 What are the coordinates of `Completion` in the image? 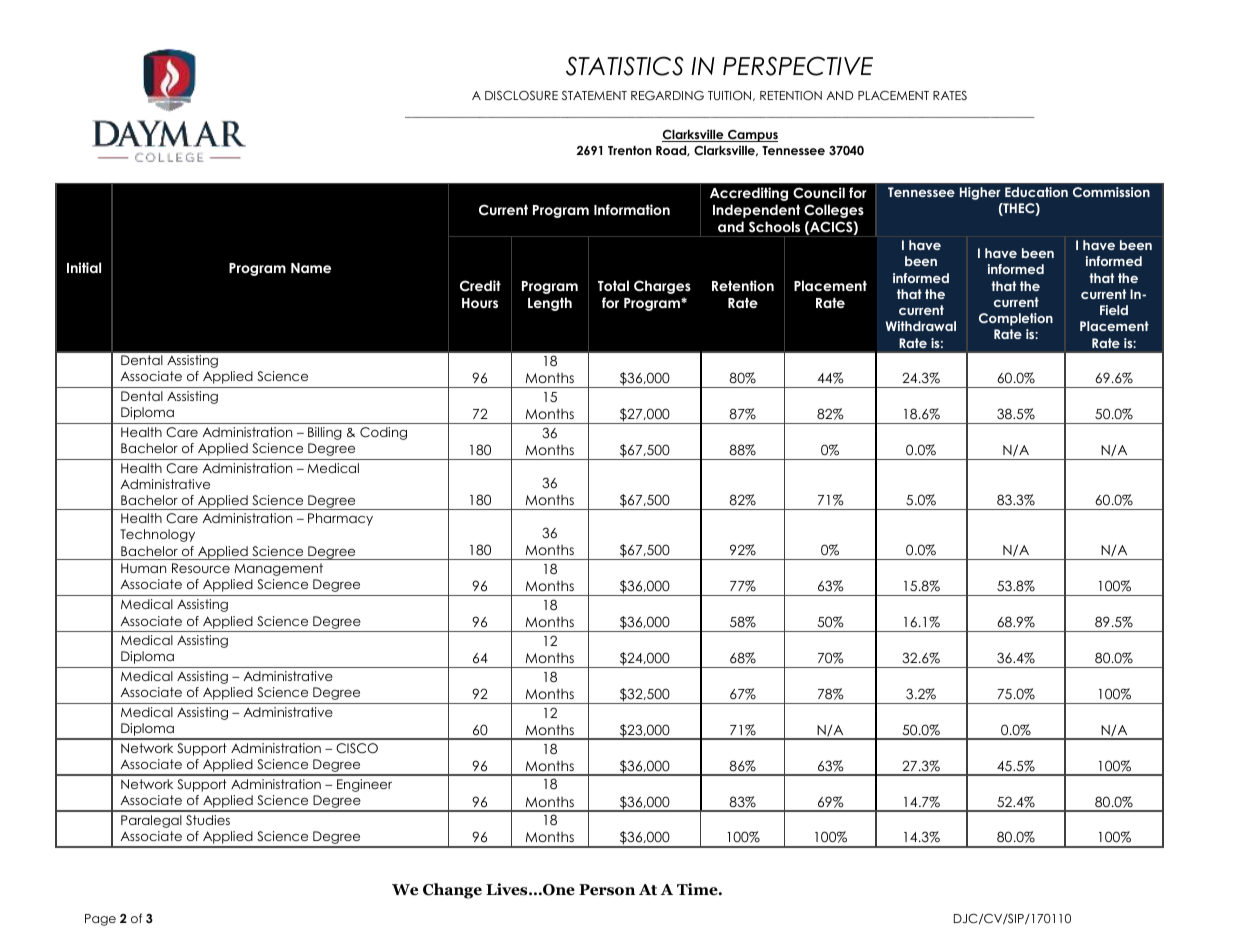 It's located at (1016, 319).
